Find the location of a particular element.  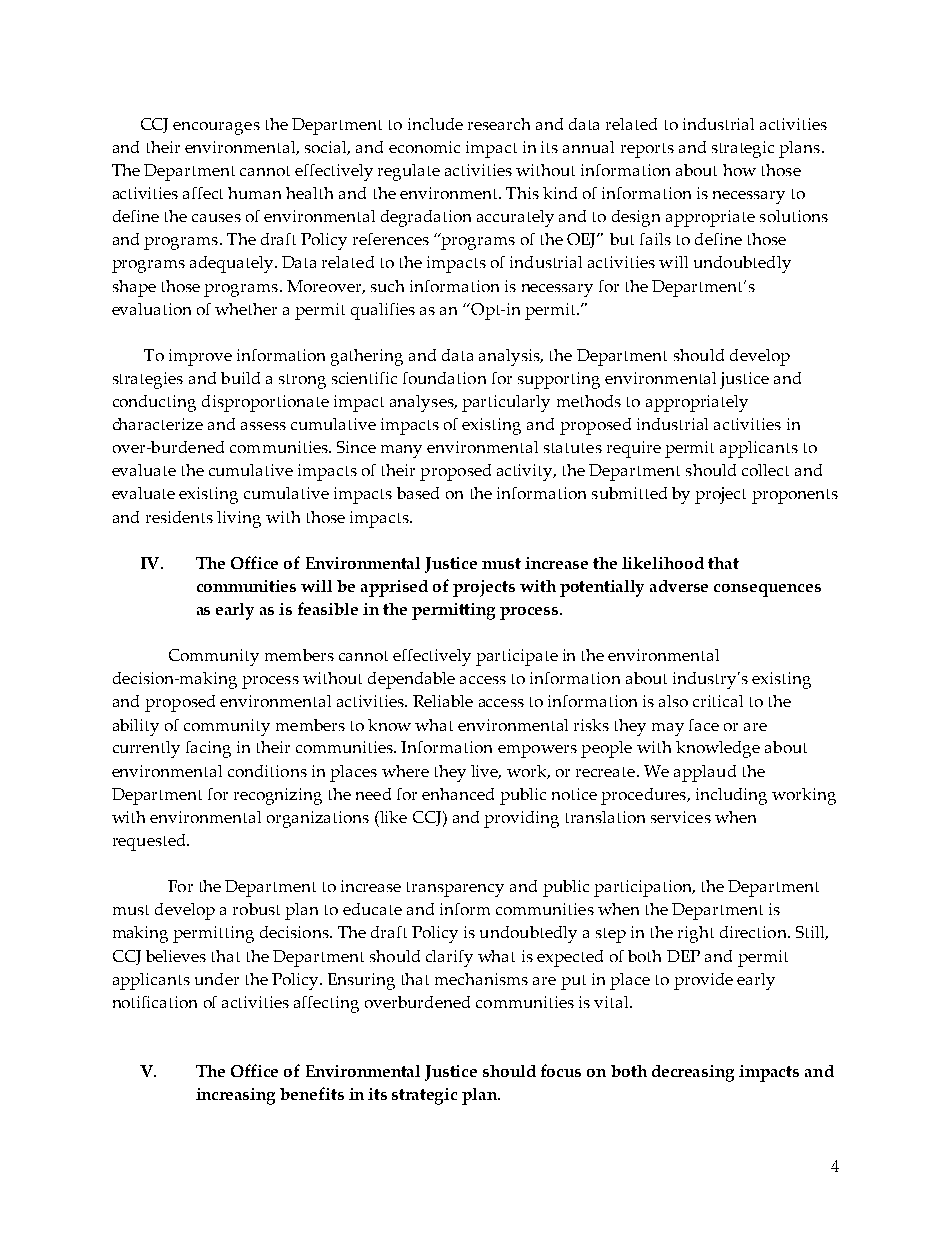

economic is located at coordinates (424, 147).
